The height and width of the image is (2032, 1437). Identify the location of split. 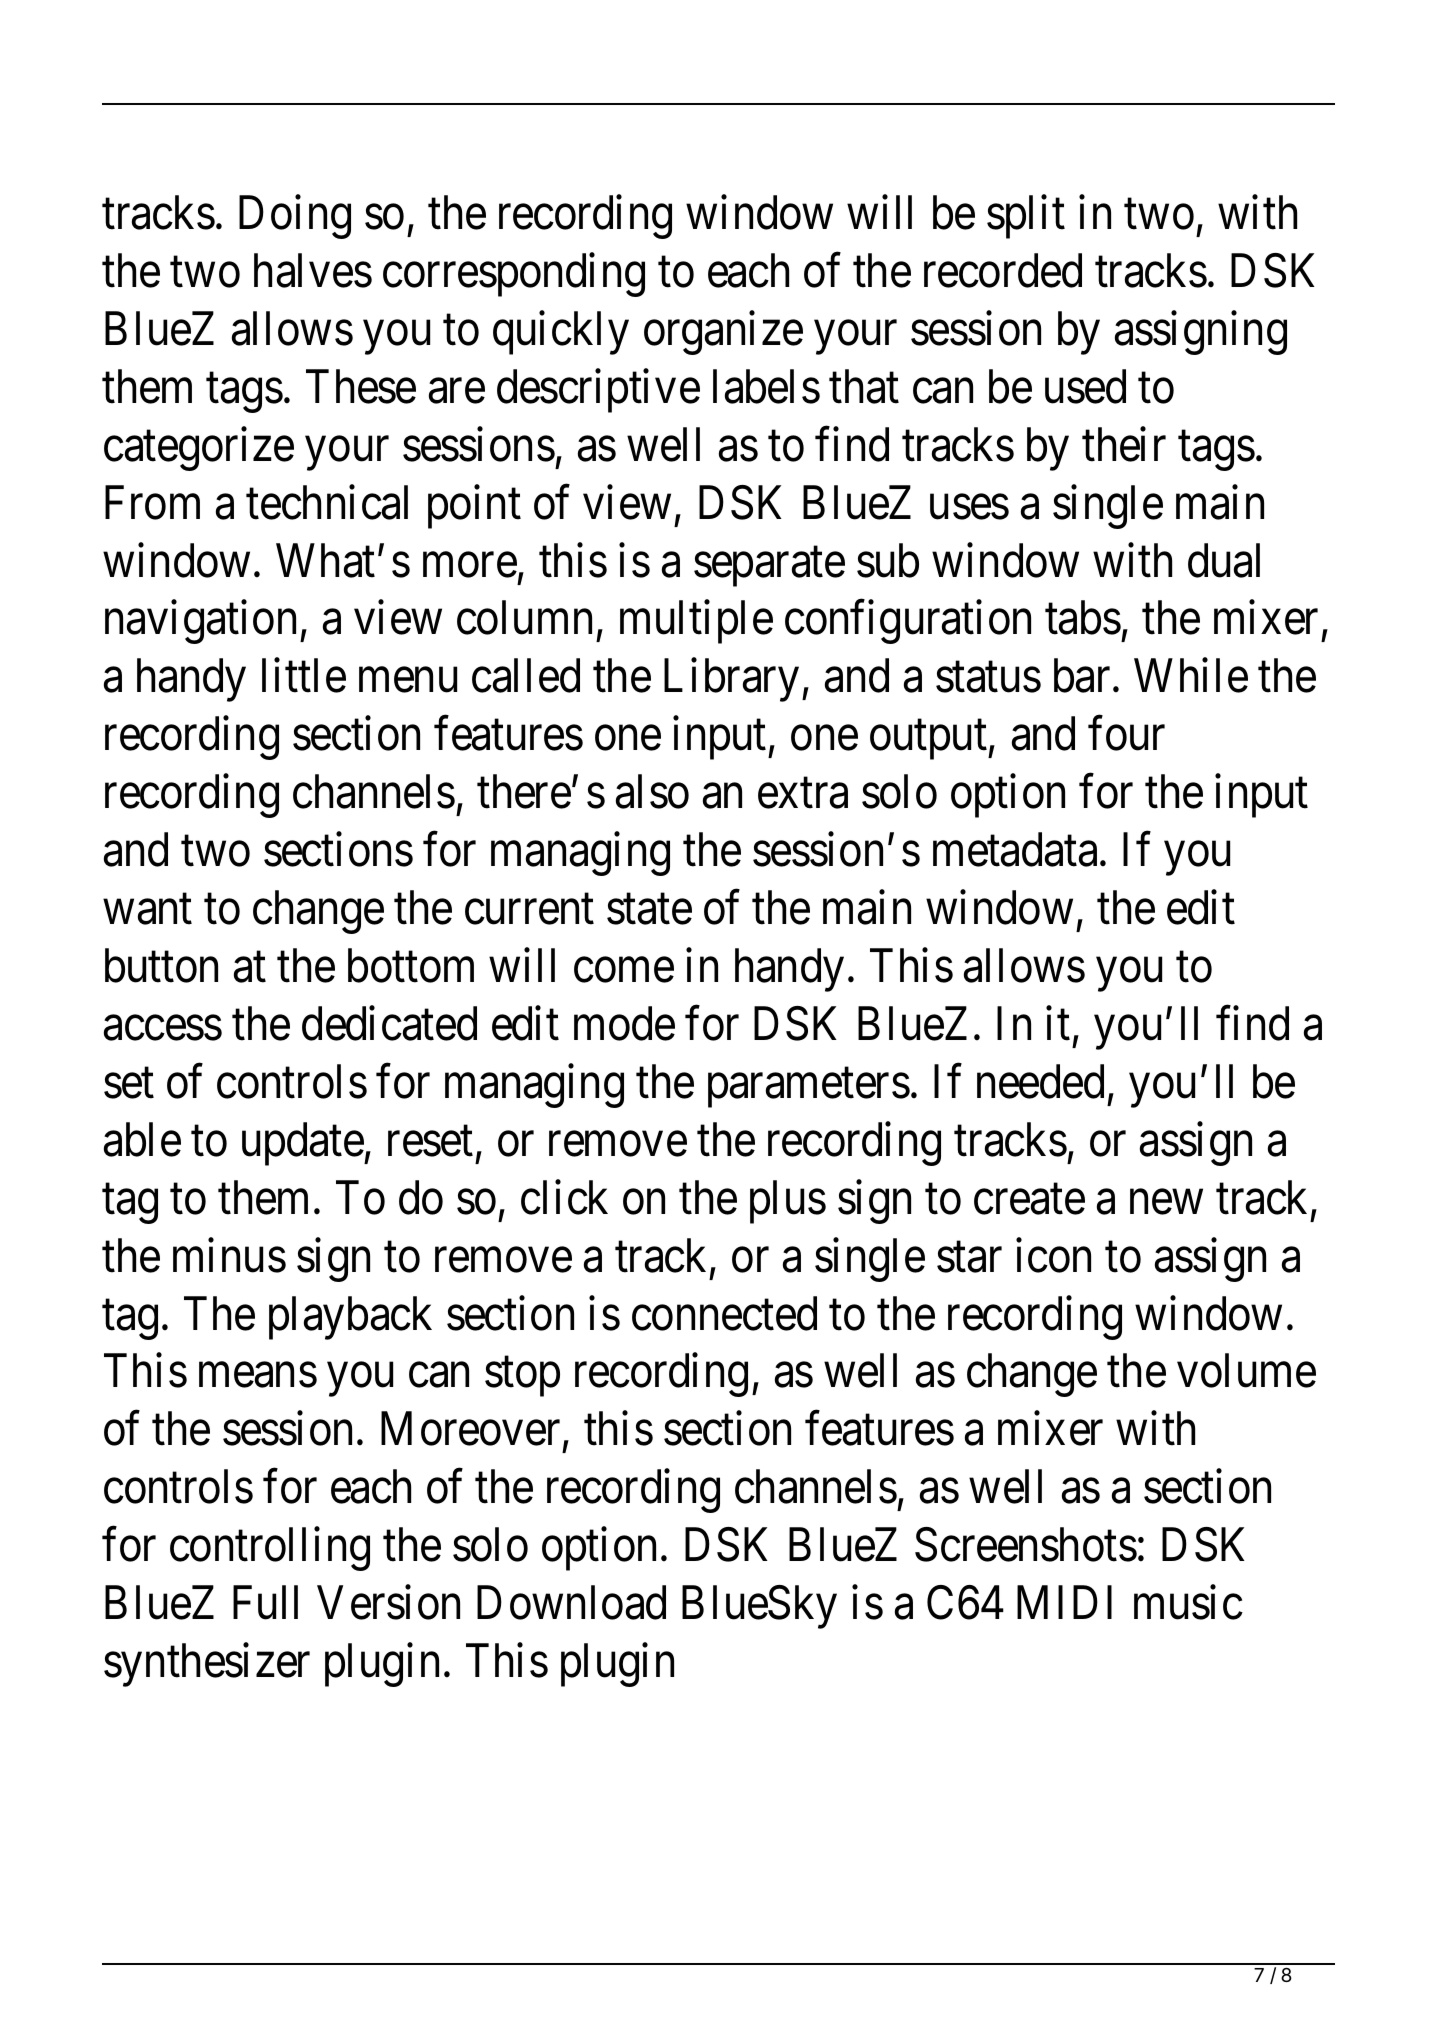
(1026, 217).
